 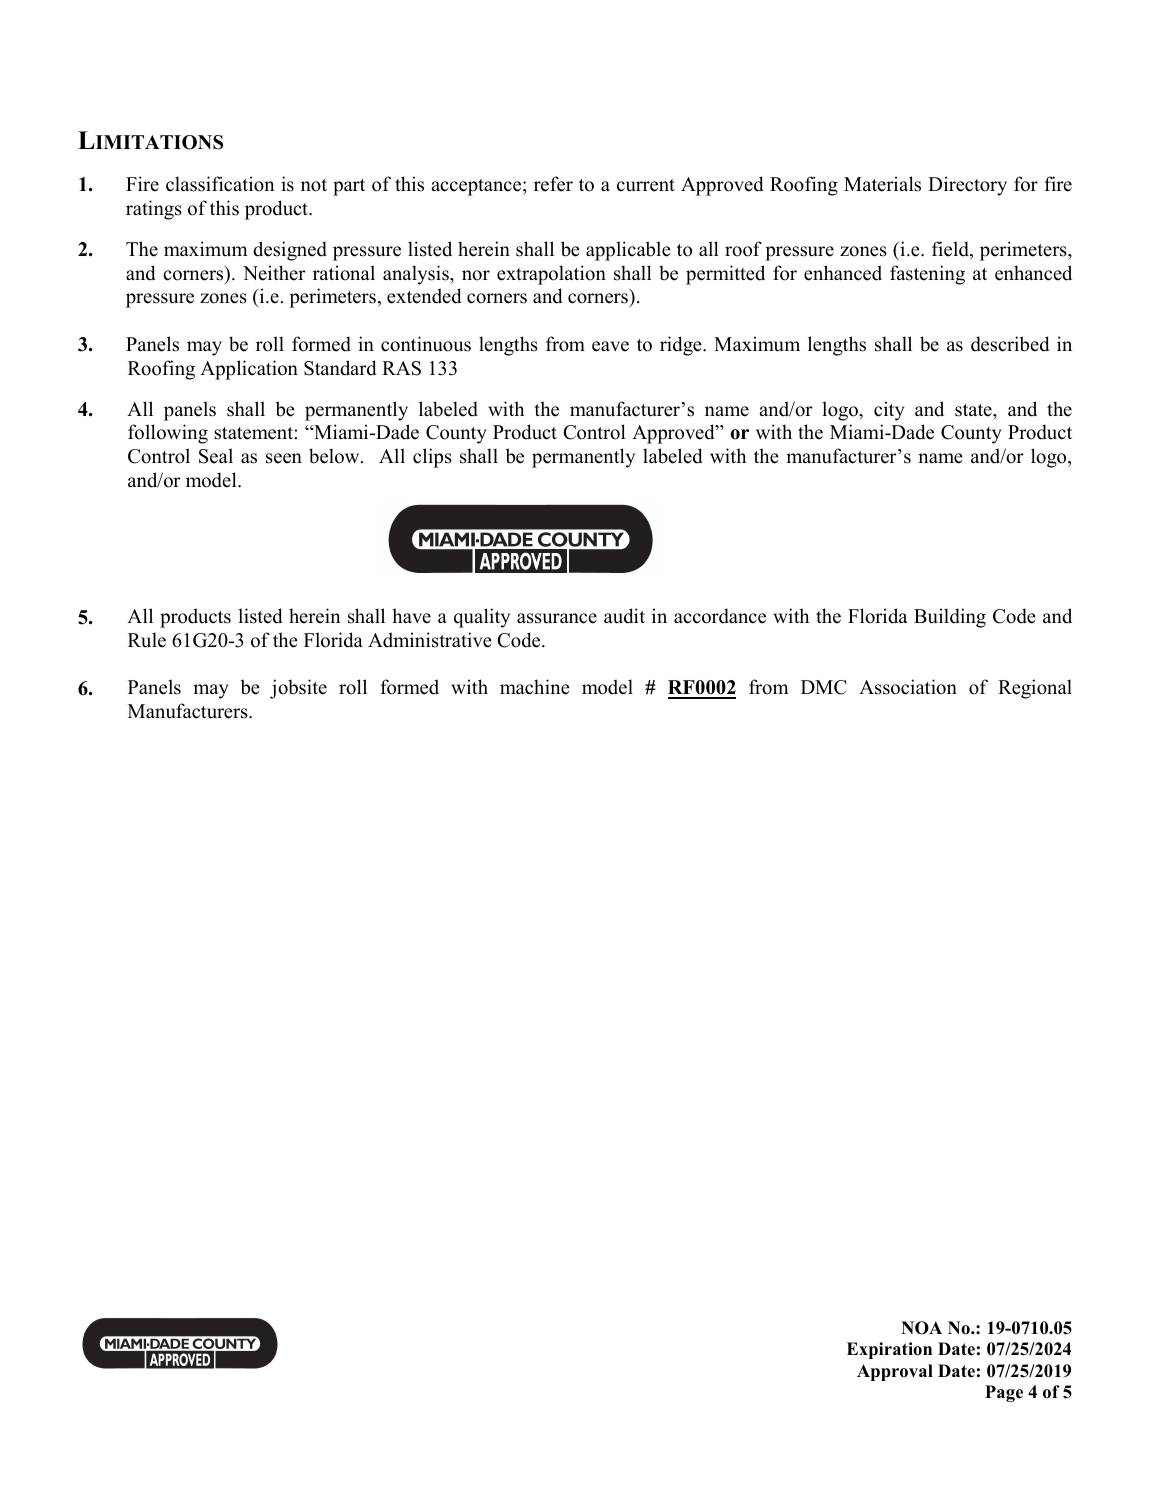 I want to click on Expiration, so click(x=889, y=1350).
